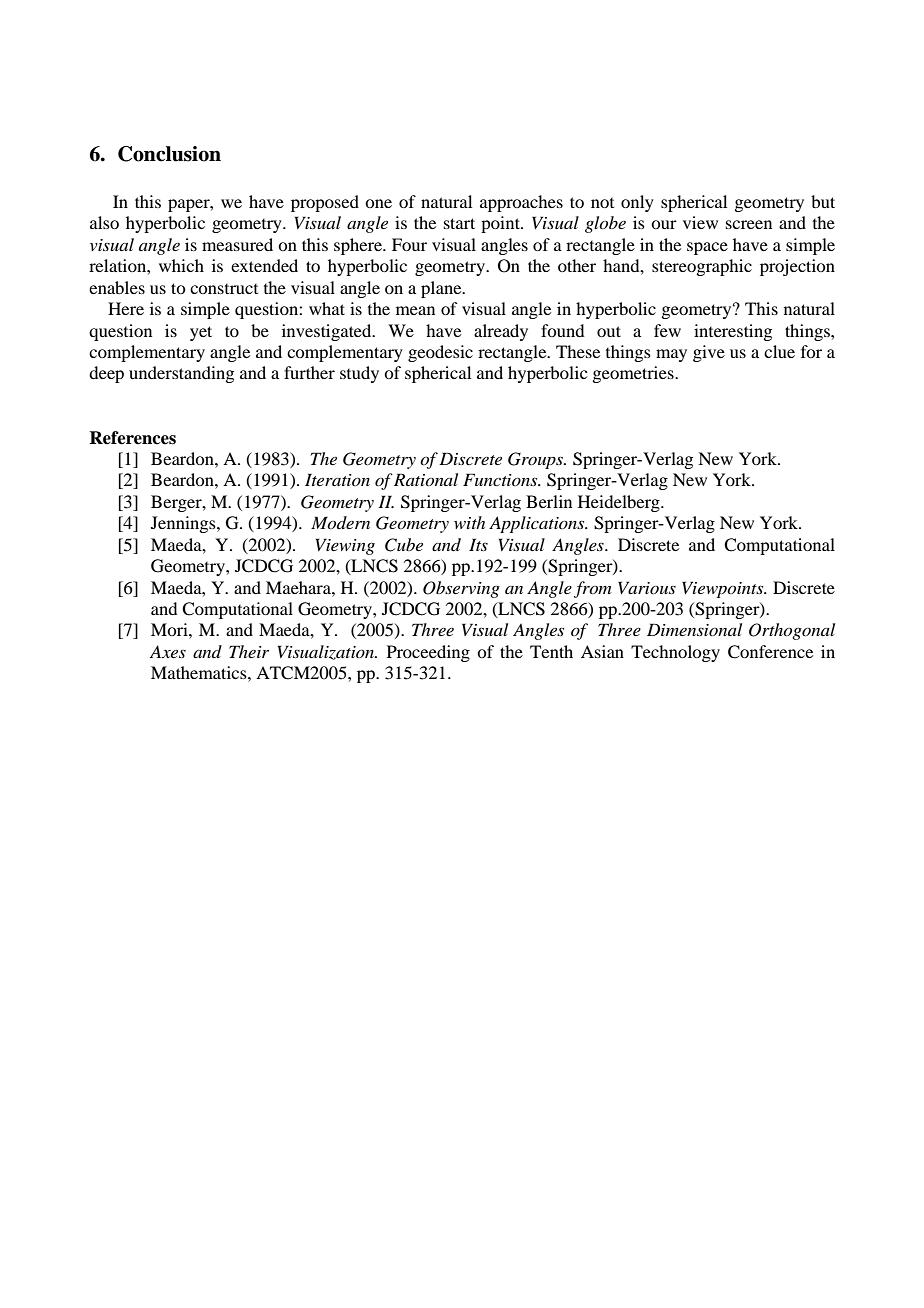  Describe the element at coordinates (168, 651) in the image. I see `Axes` at that location.
